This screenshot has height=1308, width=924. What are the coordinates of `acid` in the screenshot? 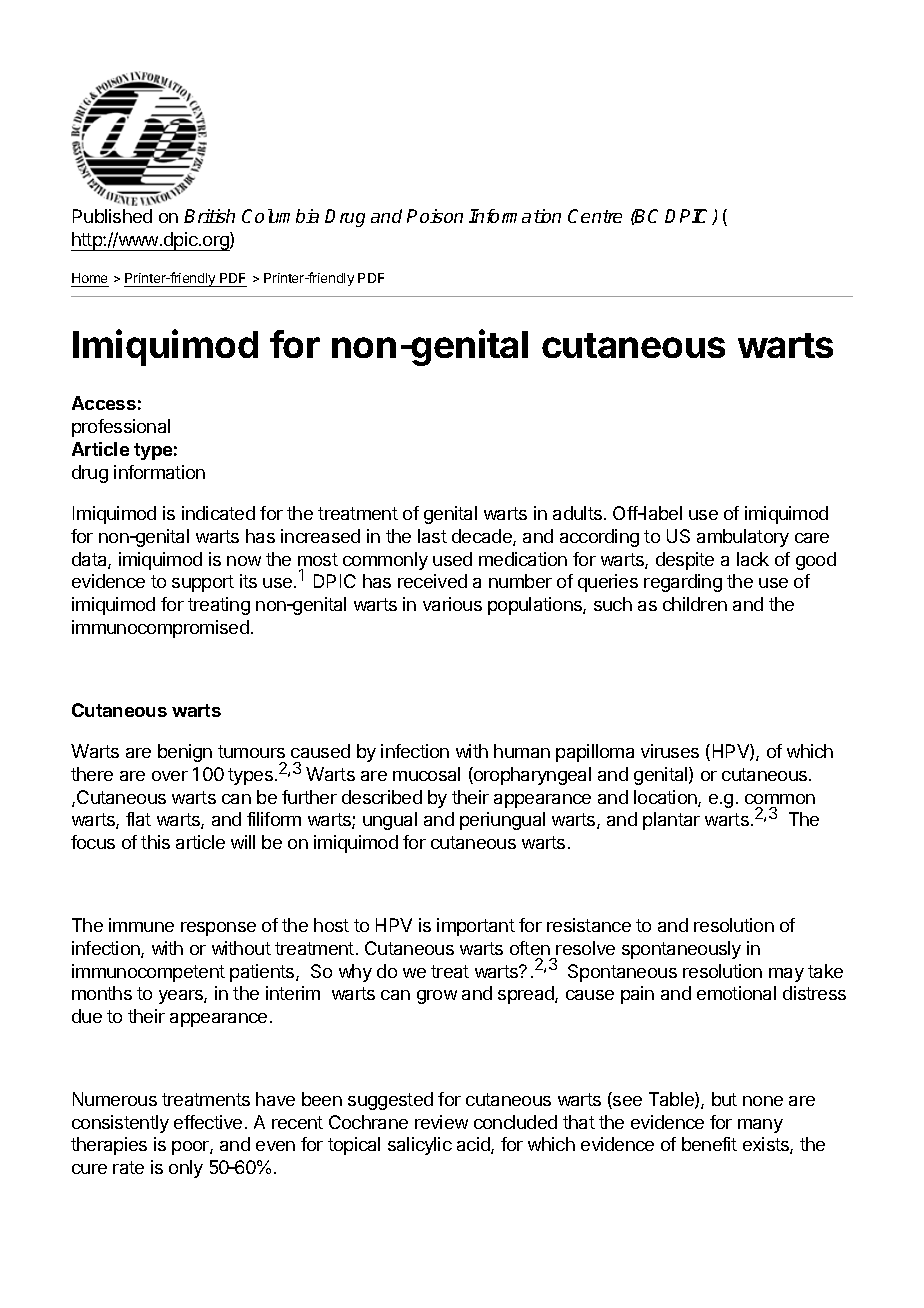 It's located at (474, 1145).
